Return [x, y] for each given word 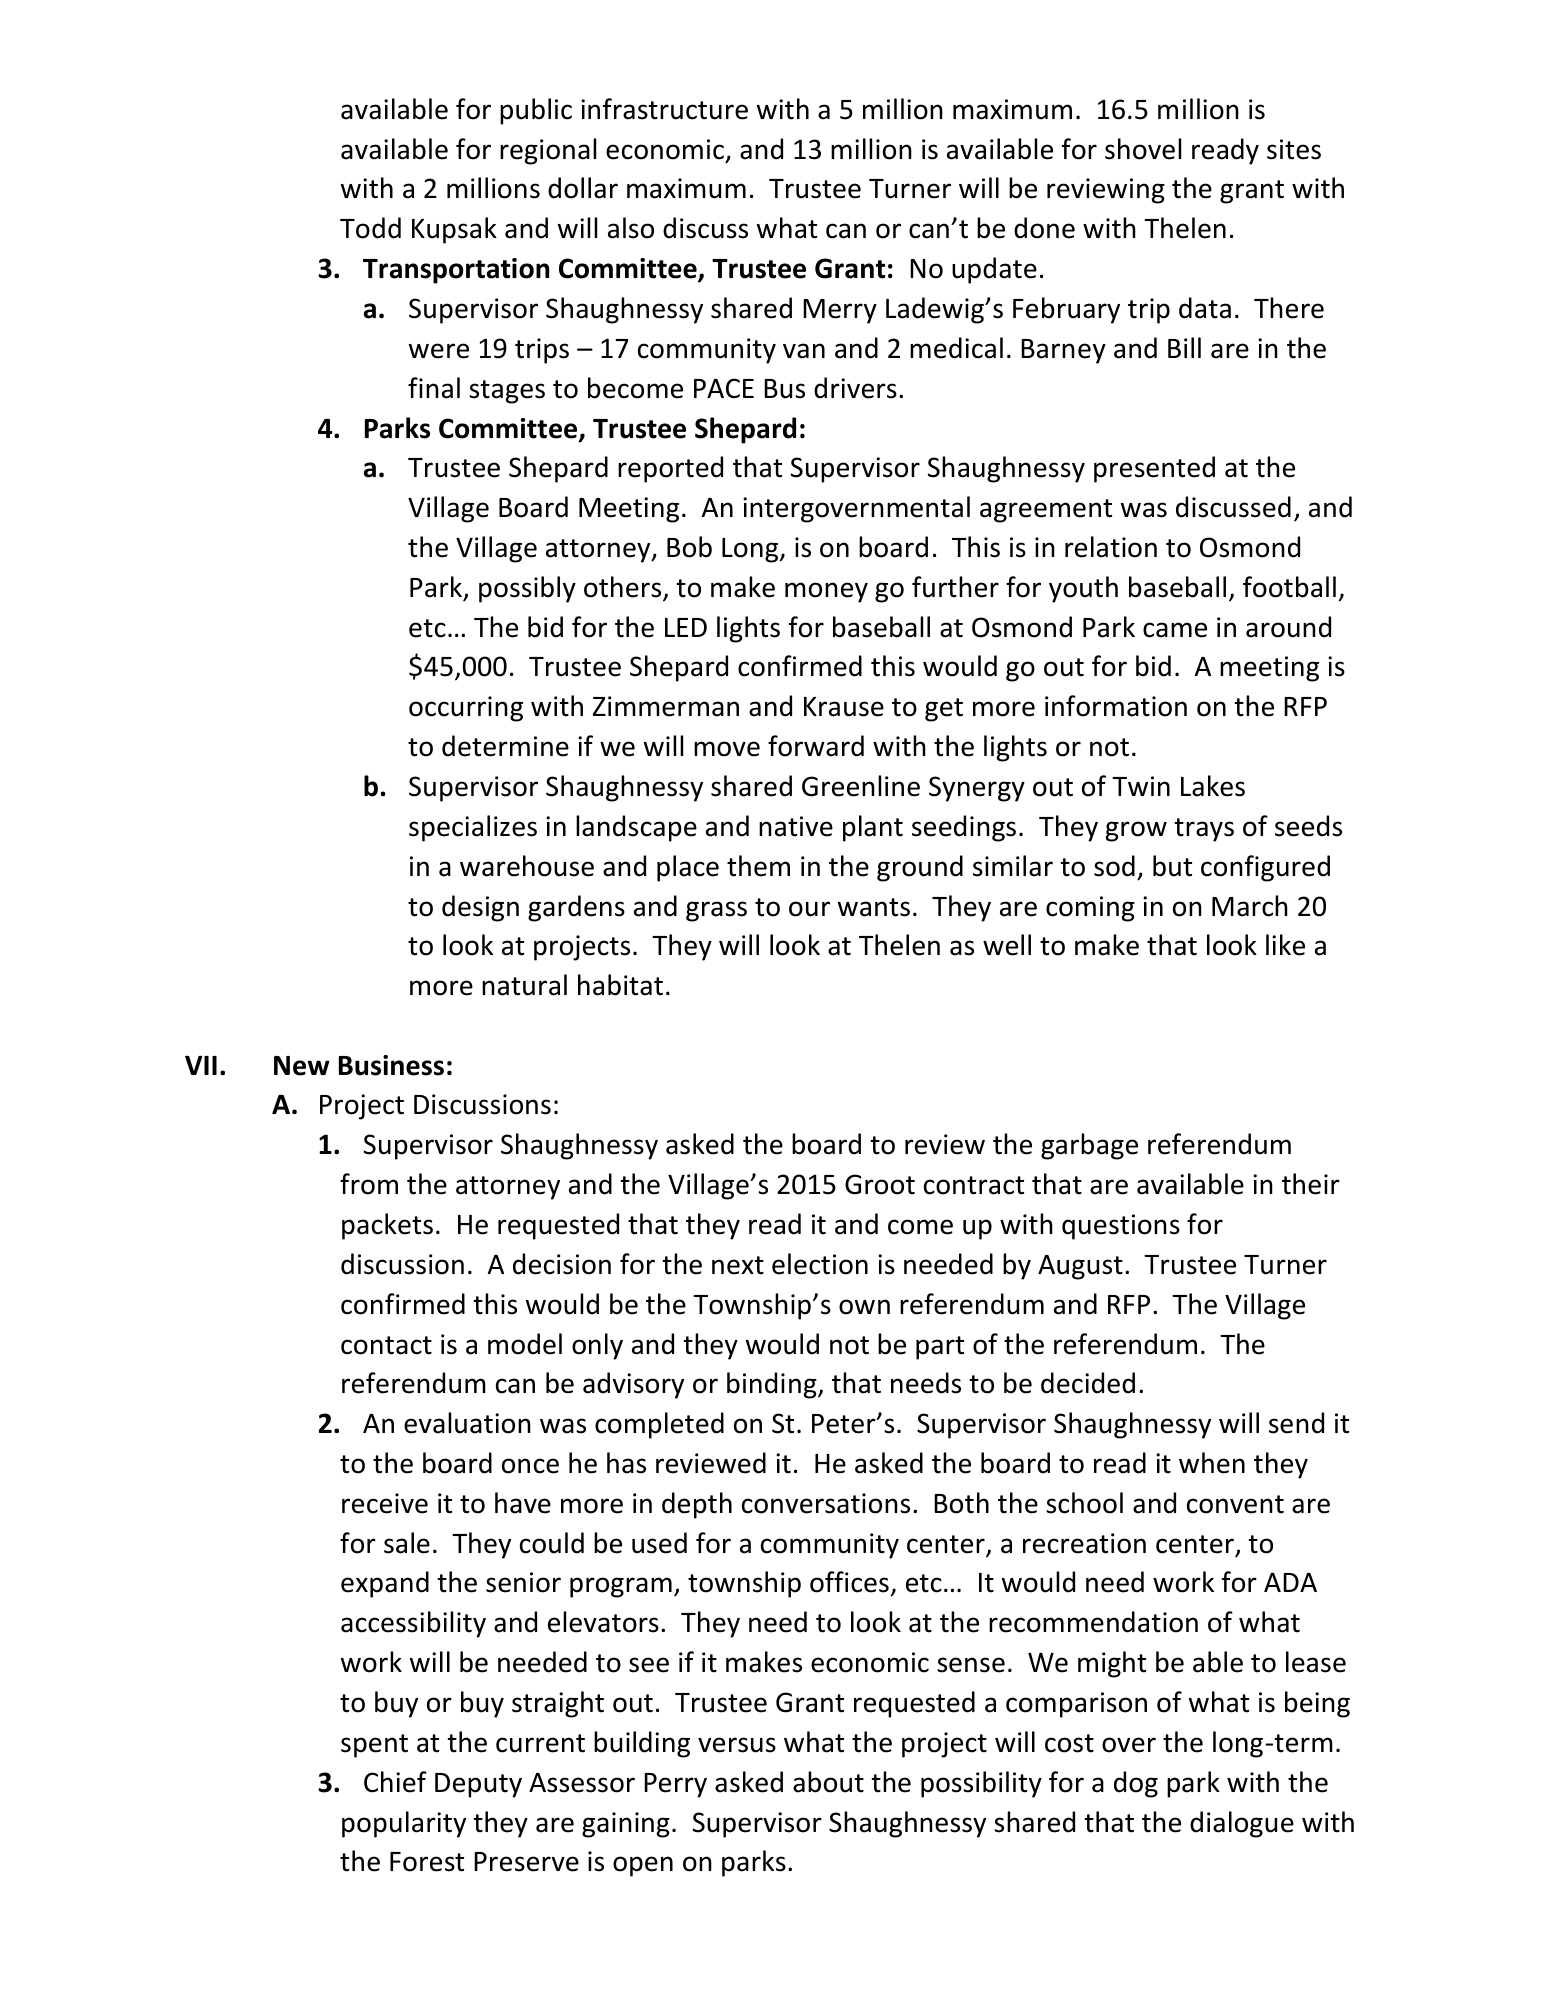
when [1212, 1463]
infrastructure [664, 109]
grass [716, 911]
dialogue [1242, 1824]
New [302, 1066]
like [1285, 945]
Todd [370, 228]
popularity [404, 1824]
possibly [527, 589]
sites [1294, 149]
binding [773, 1385]
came [1175, 630]
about [828, 1782]
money [826, 592]
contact [386, 1345]
